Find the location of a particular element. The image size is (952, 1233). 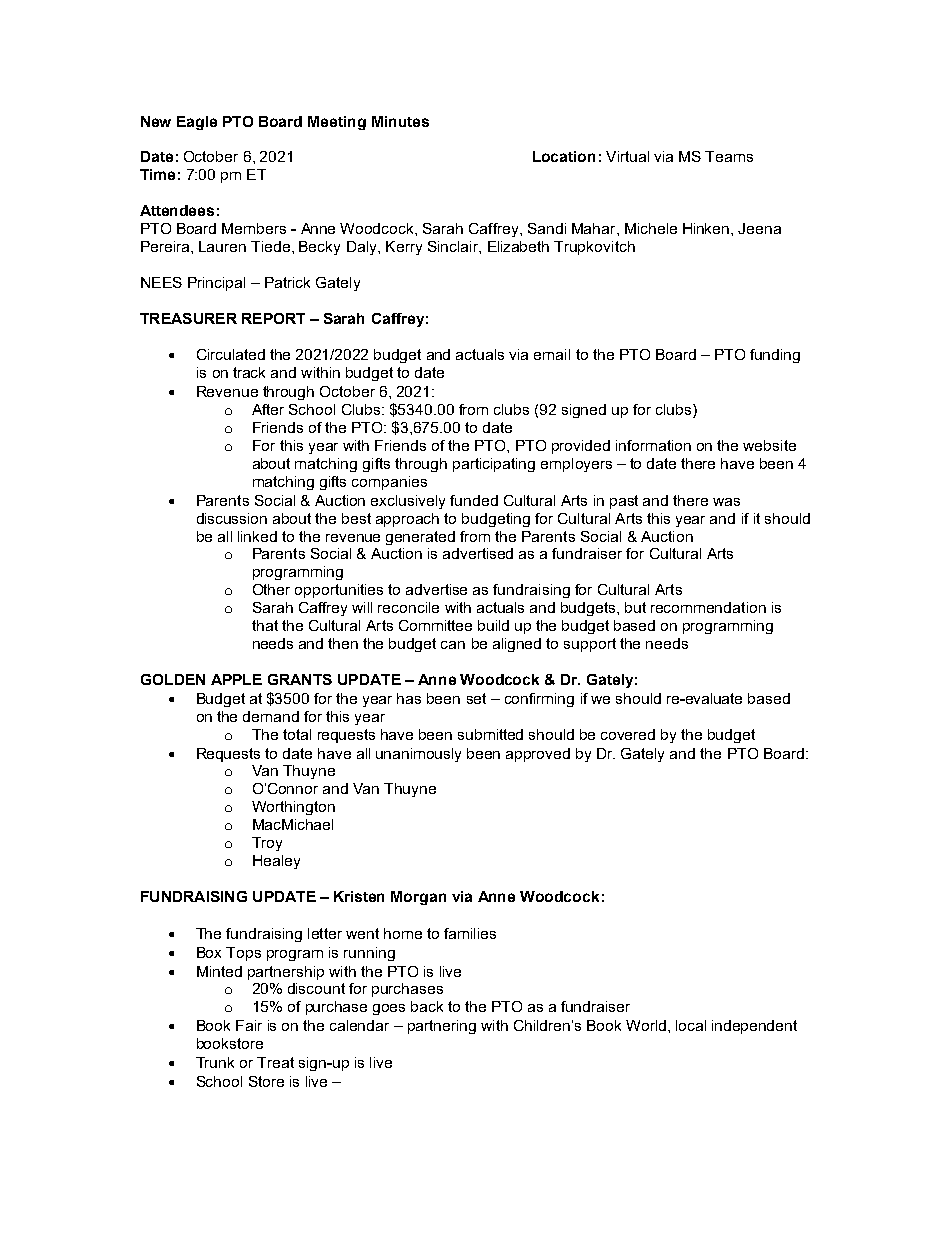

build is located at coordinates (493, 625).
